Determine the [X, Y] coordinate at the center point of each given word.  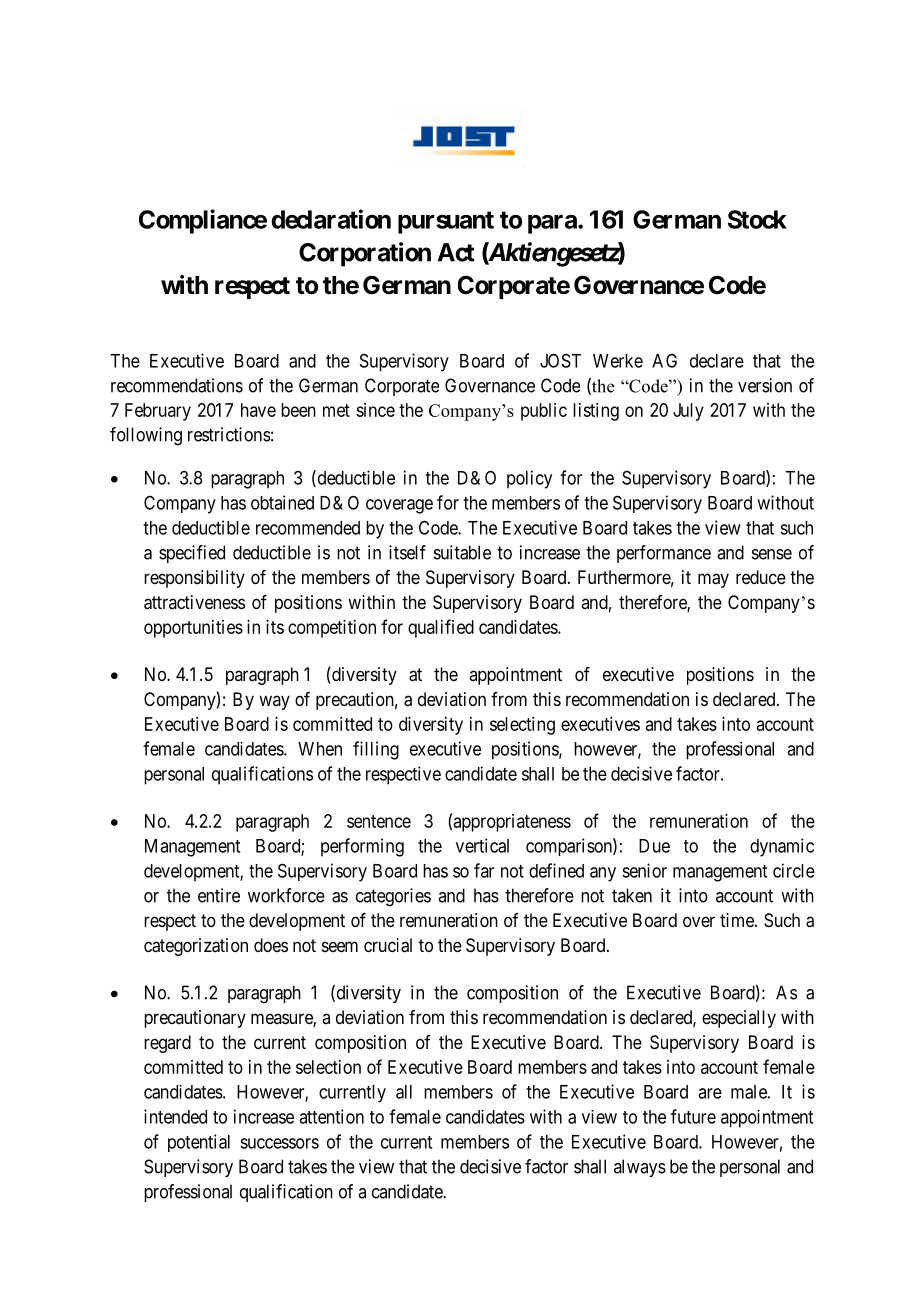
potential [199, 1143]
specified [192, 554]
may [713, 580]
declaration [331, 219]
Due [654, 846]
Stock [757, 219]
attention [331, 1116]
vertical [482, 845]
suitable [462, 552]
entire [219, 895]
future [693, 1116]
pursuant [446, 222]
